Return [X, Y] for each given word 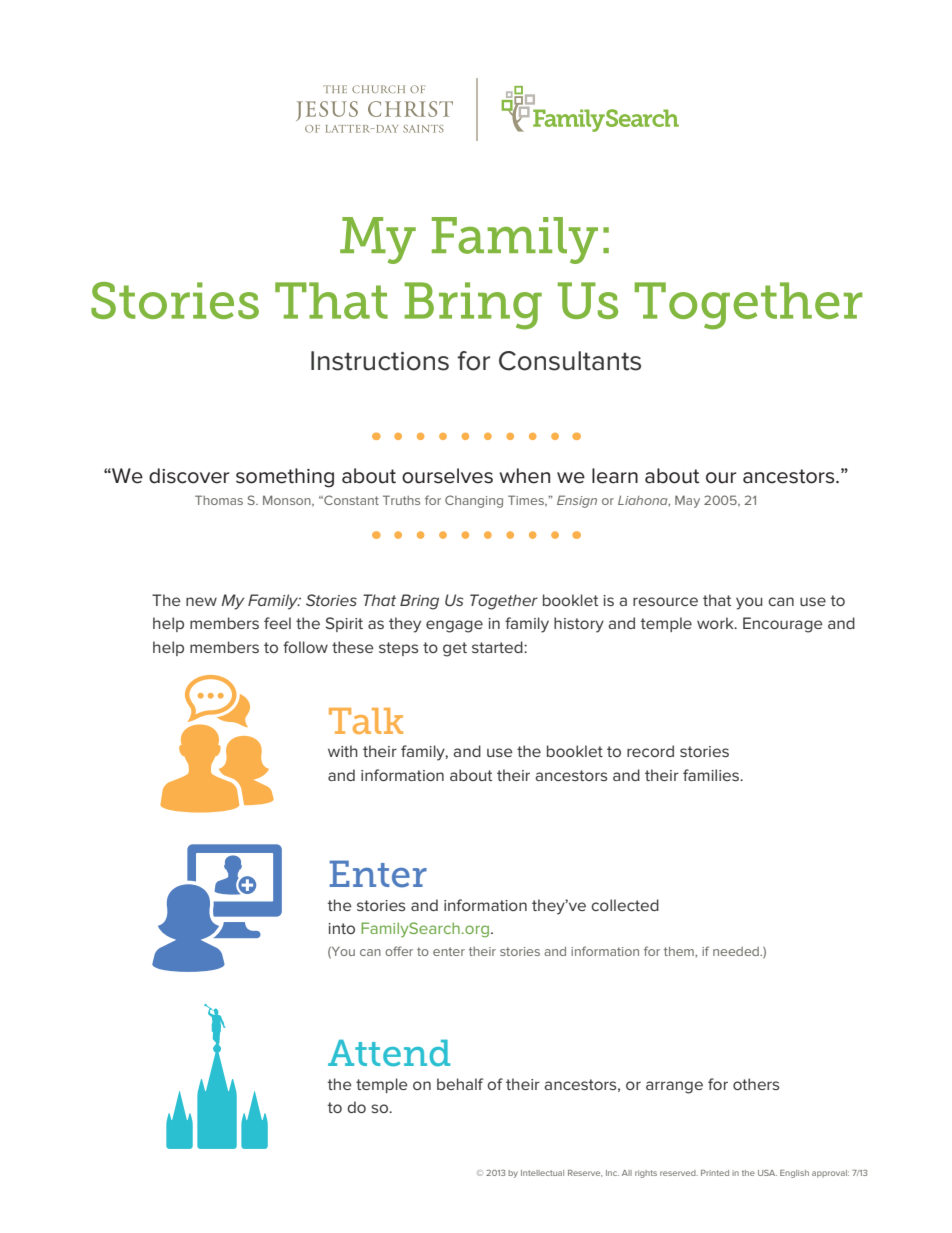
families [712, 775]
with [343, 751]
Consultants [570, 361]
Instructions [380, 361]
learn [615, 476]
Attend [389, 1053]
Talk [366, 721]
